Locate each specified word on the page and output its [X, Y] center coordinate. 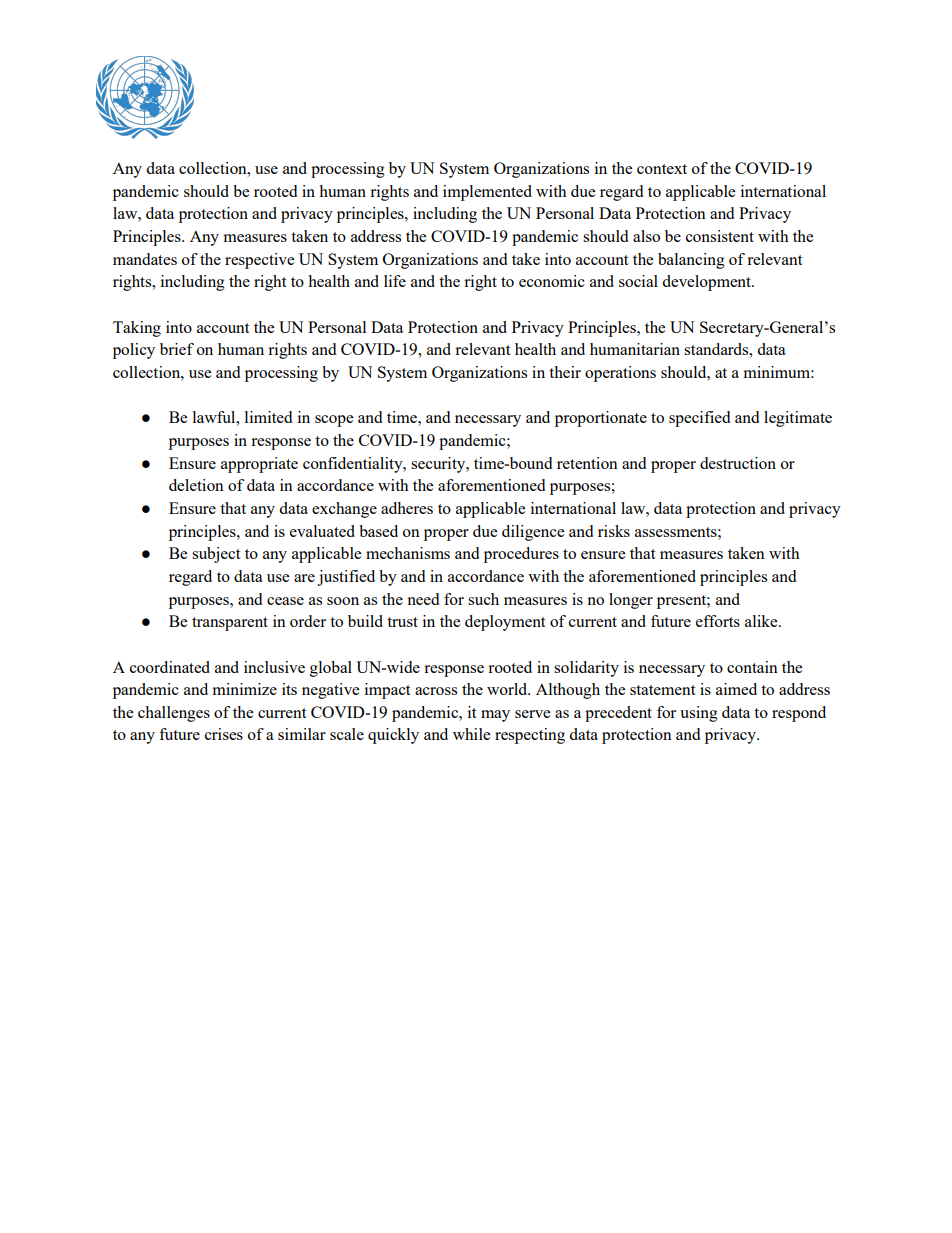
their [565, 372]
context [662, 169]
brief [177, 349]
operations [620, 374]
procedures [521, 555]
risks [614, 531]
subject [216, 555]
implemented [487, 193]
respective [259, 261]
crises [224, 734]
